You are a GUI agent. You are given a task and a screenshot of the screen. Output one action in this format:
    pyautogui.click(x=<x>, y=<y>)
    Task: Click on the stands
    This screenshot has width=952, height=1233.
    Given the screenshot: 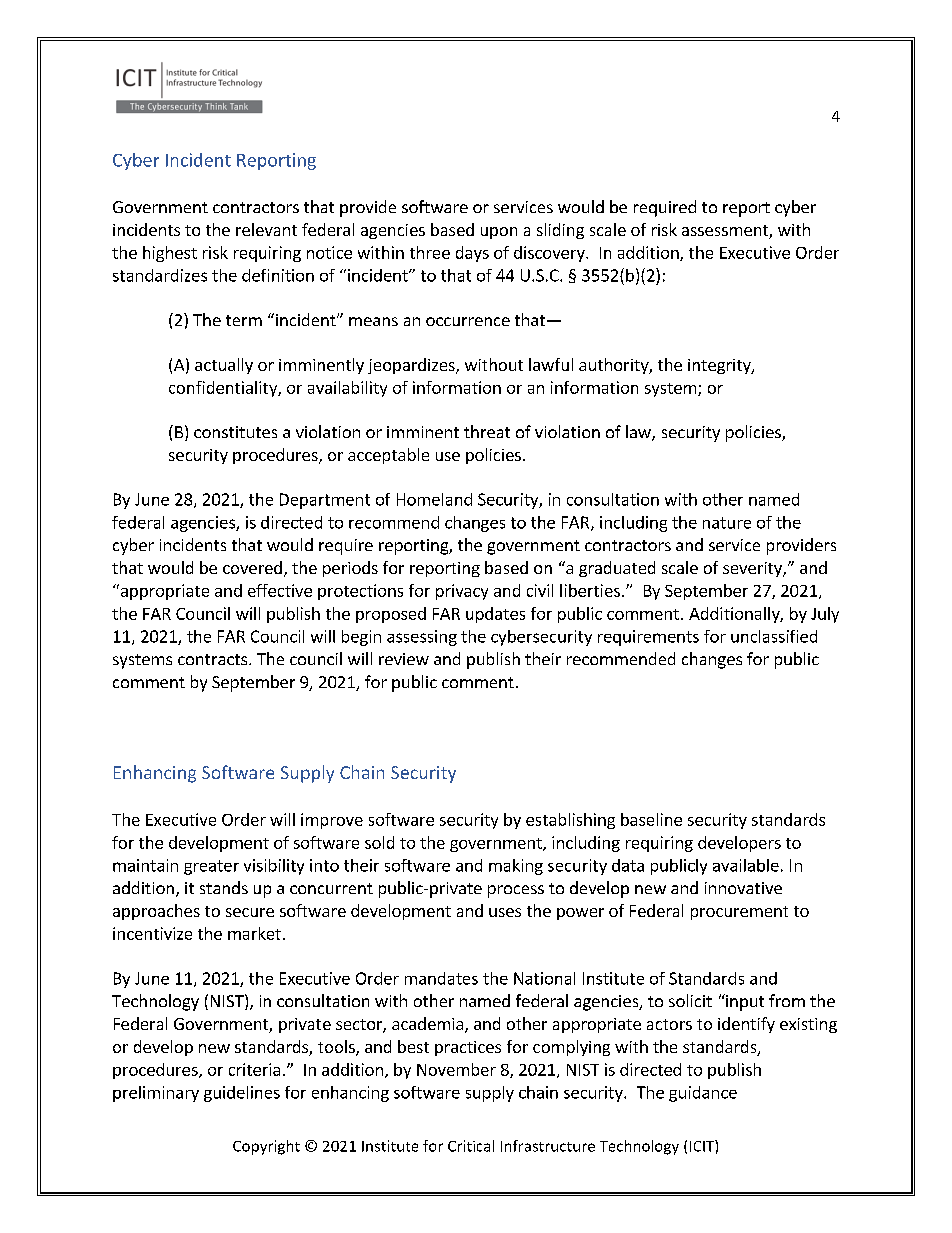 What is the action you would take?
    pyautogui.click(x=224, y=887)
